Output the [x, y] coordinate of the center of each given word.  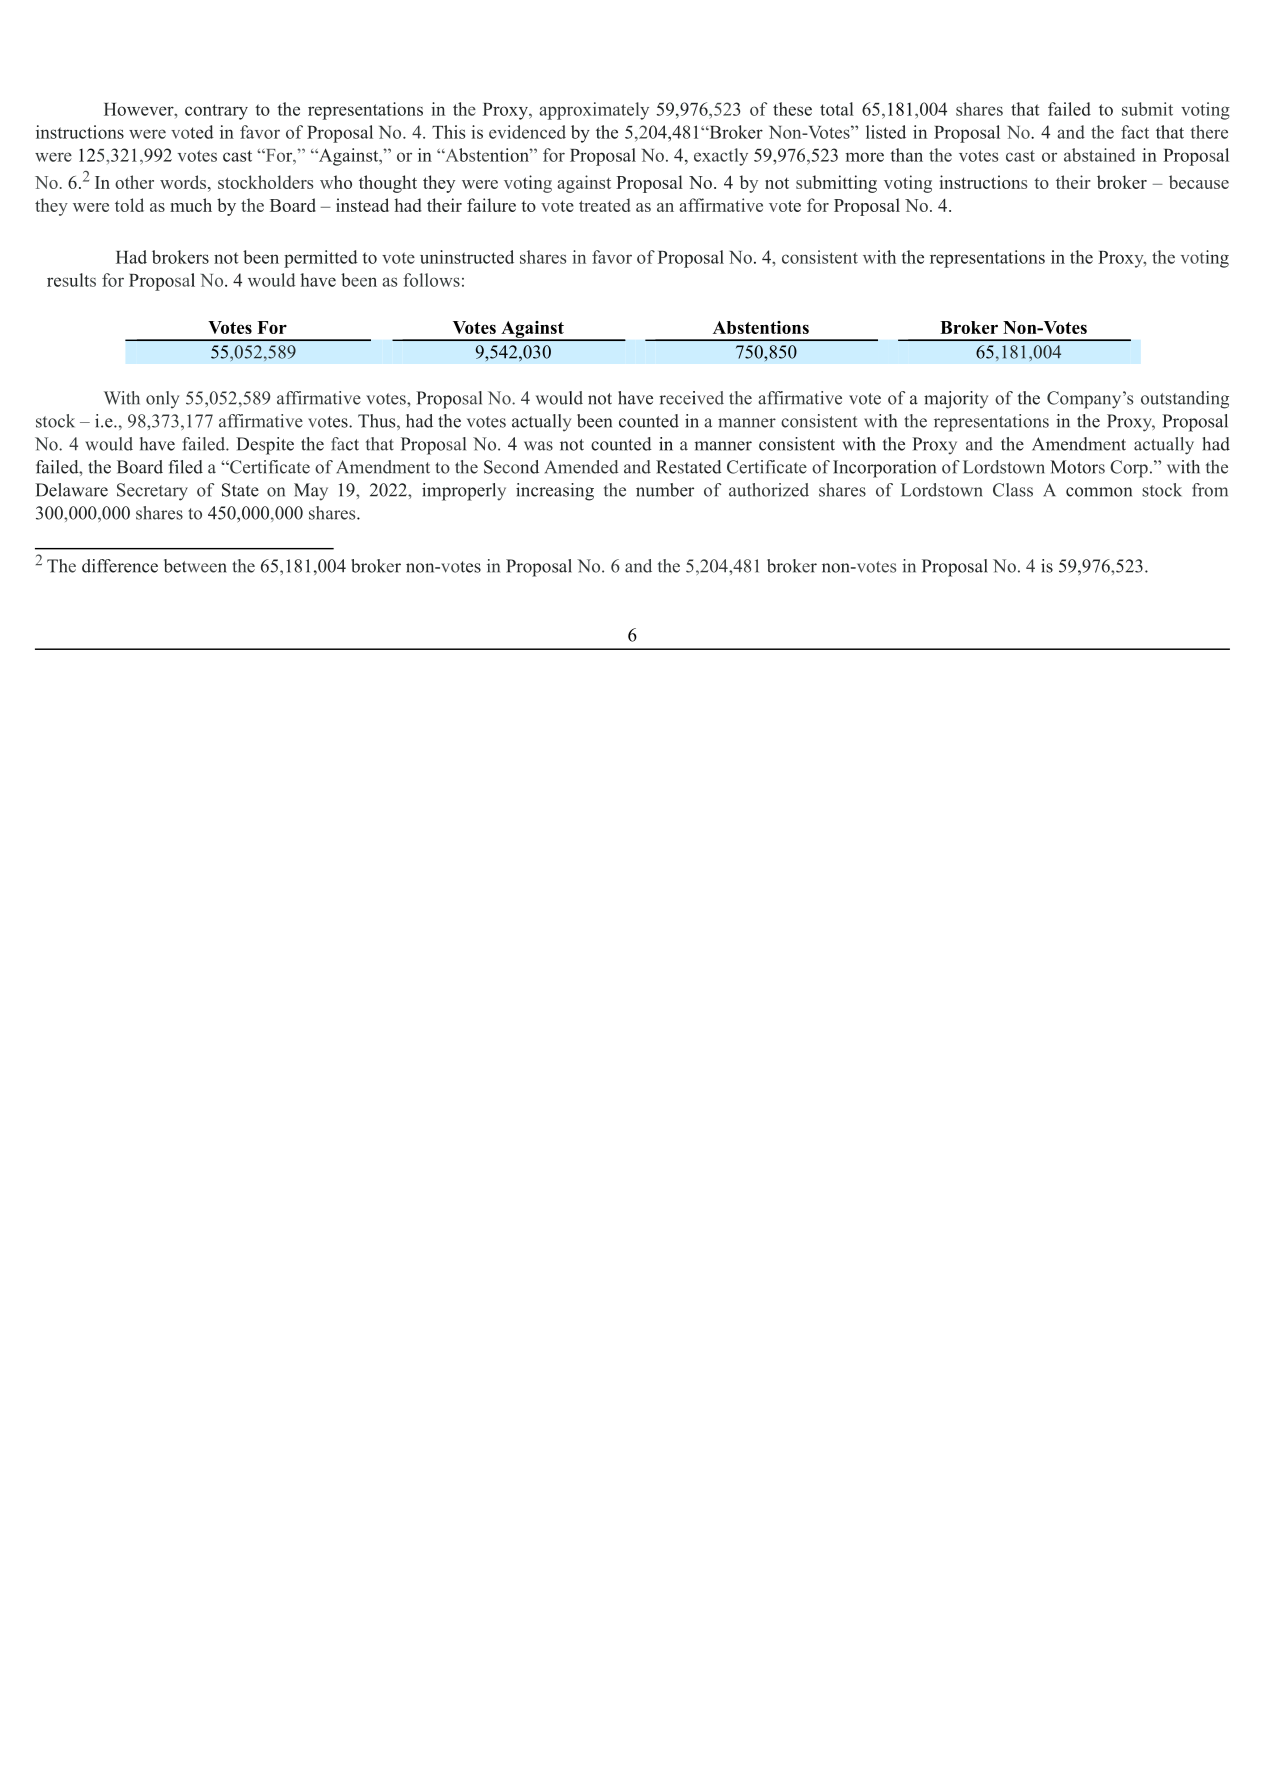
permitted [321, 259]
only [162, 400]
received [691, 398]
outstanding [1185, 400]
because [1199, 182]
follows [431, 280]
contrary [216, 112]
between [195, 566]
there [1209, 132]
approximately [594, 111]
